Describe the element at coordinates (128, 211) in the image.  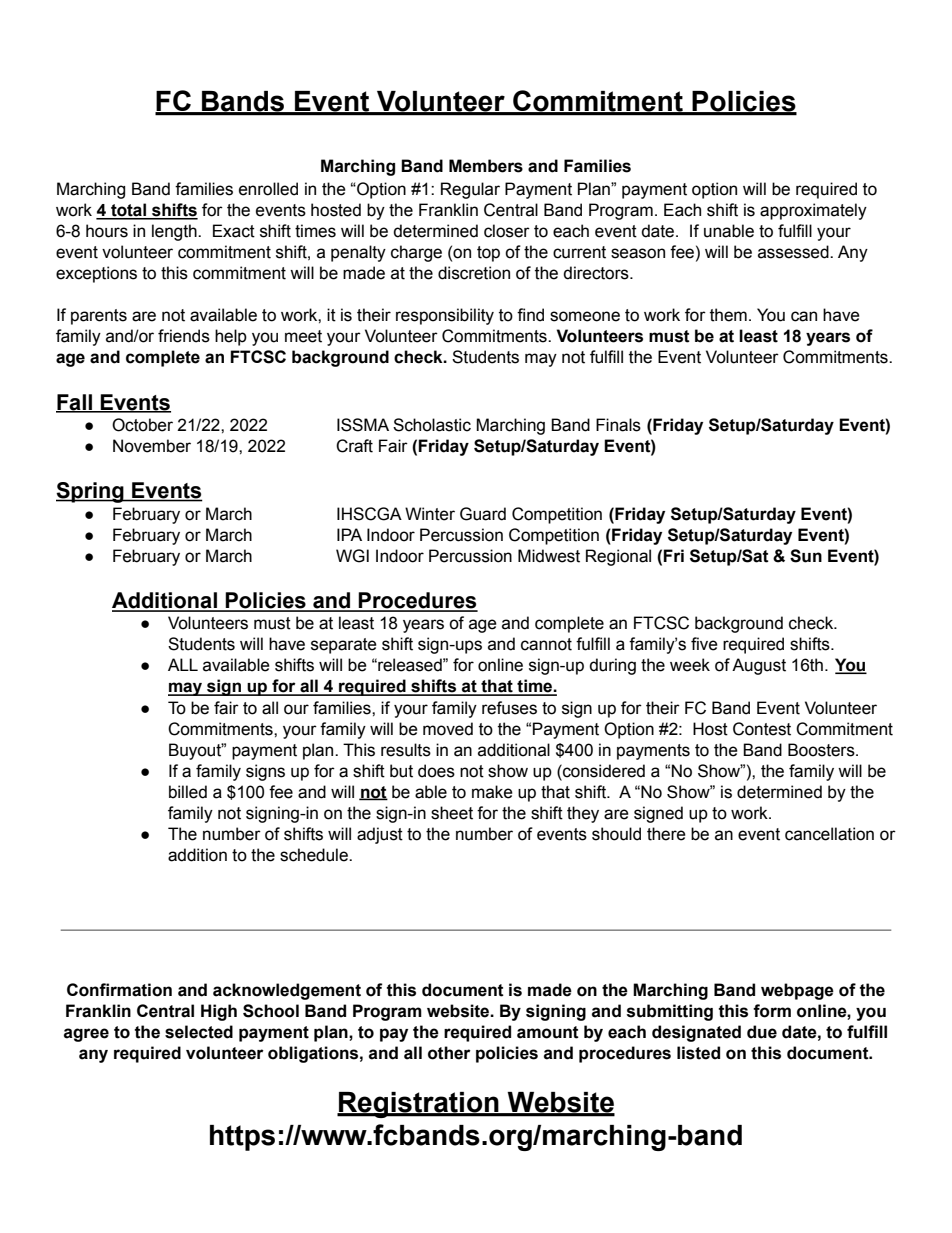
I see `total` at that location.
